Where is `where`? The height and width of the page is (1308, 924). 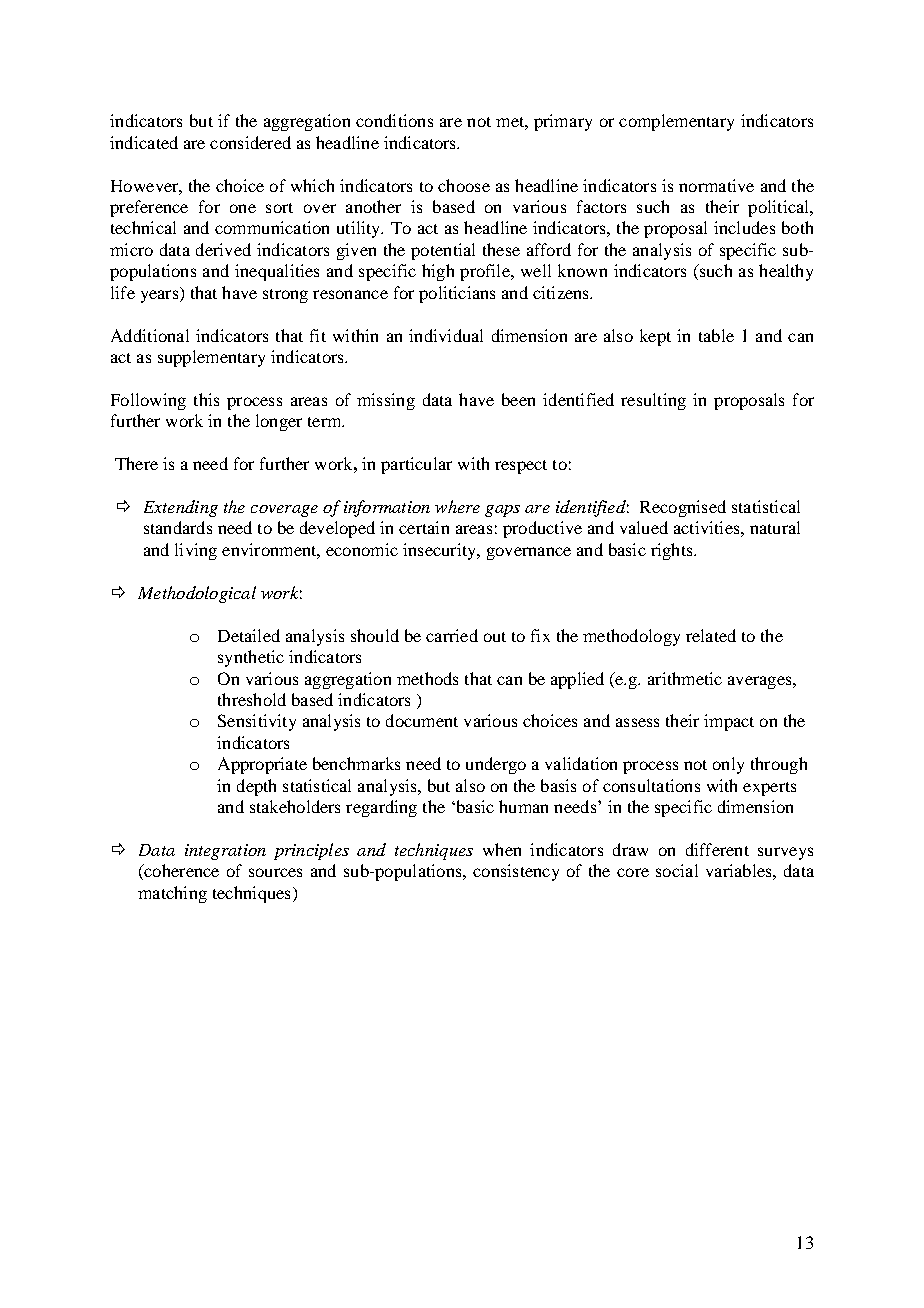 where is located at coordinates (457, 506).
